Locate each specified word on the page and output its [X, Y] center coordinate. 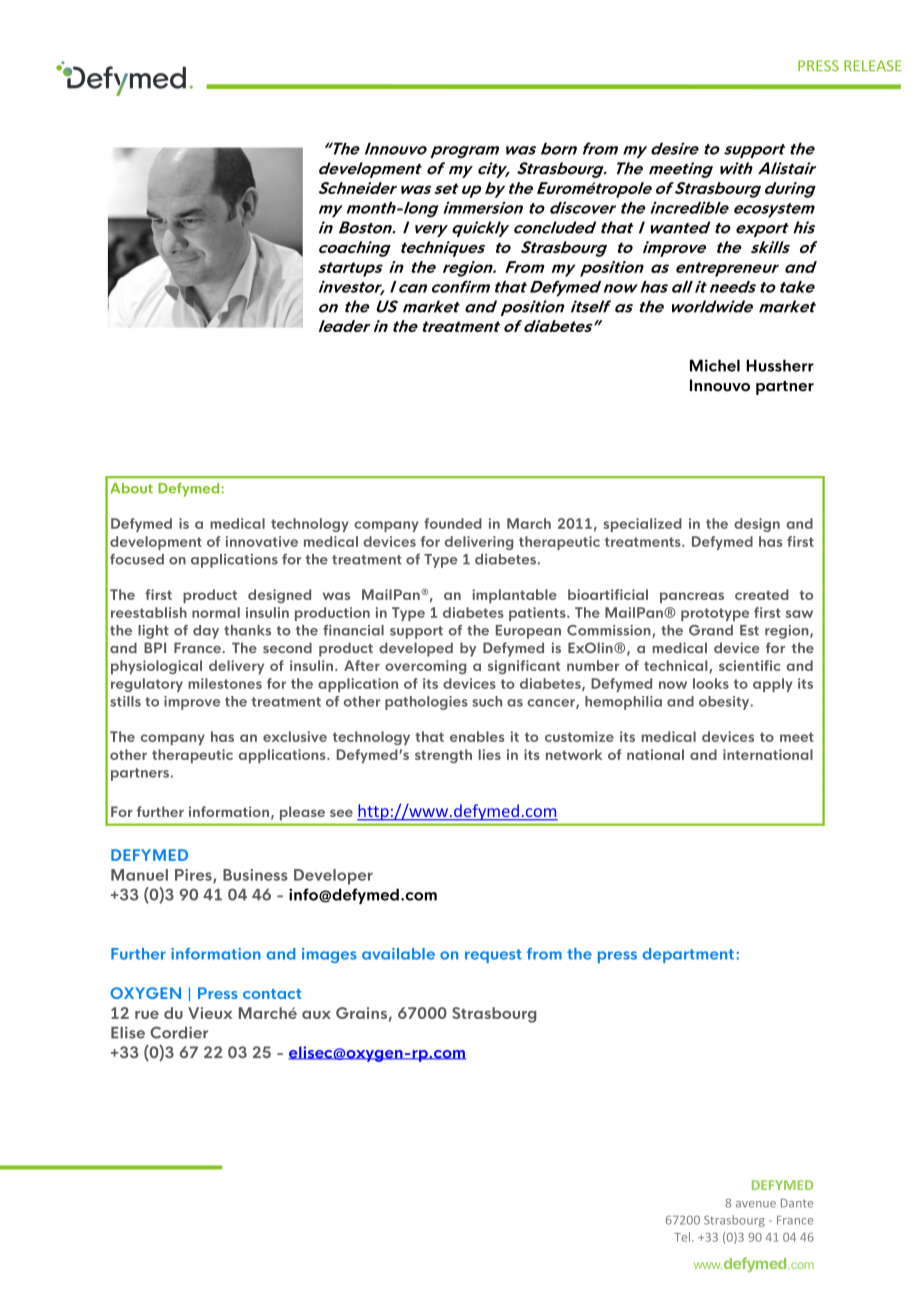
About [131, 488]
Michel [715, 365]
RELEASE [873, 66]
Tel [683, 1237]
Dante [797, 1203]
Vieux [210, 1013]
